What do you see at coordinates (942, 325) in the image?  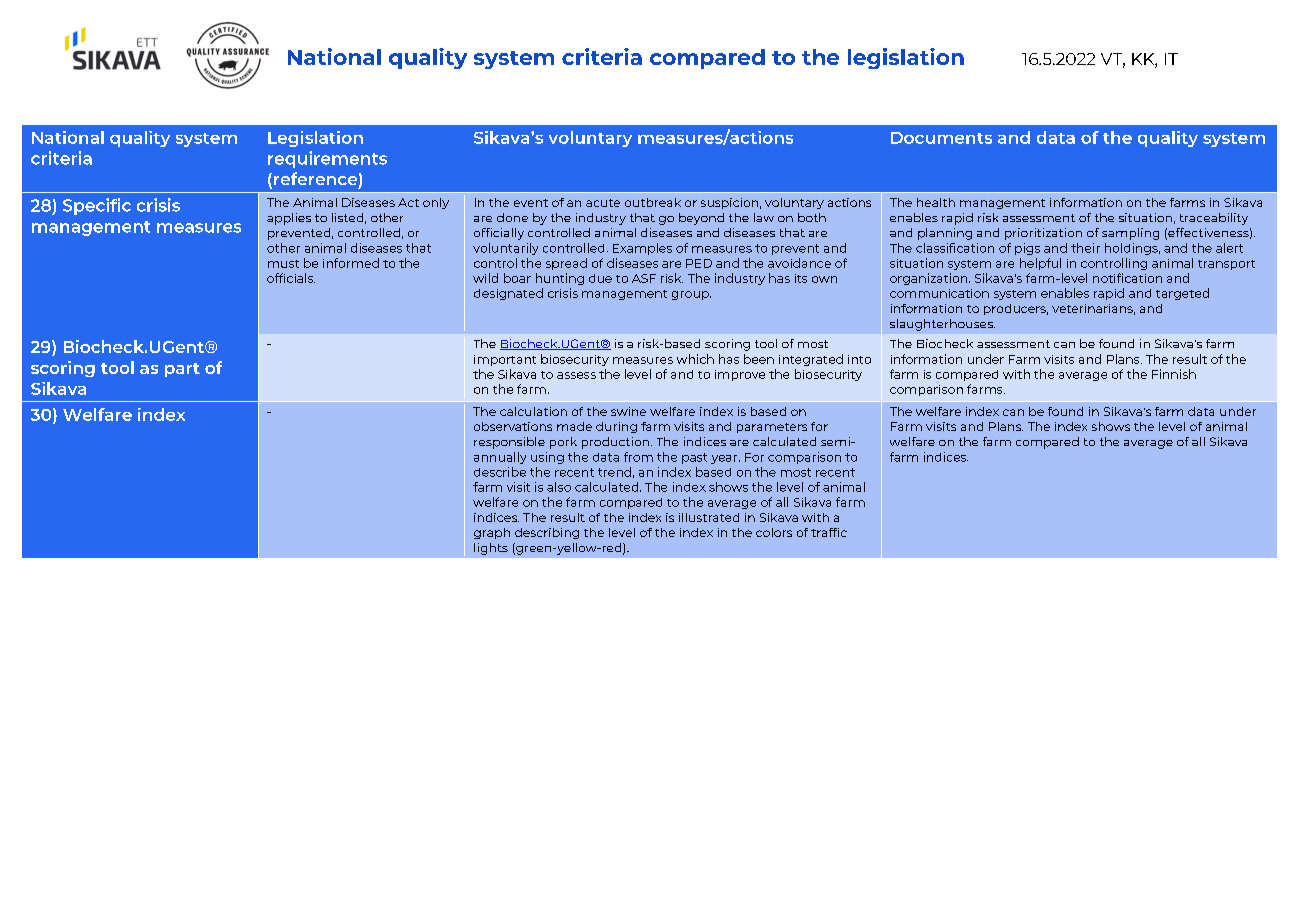 I see `slaughterhouses` at bounding box center [942, 325].
